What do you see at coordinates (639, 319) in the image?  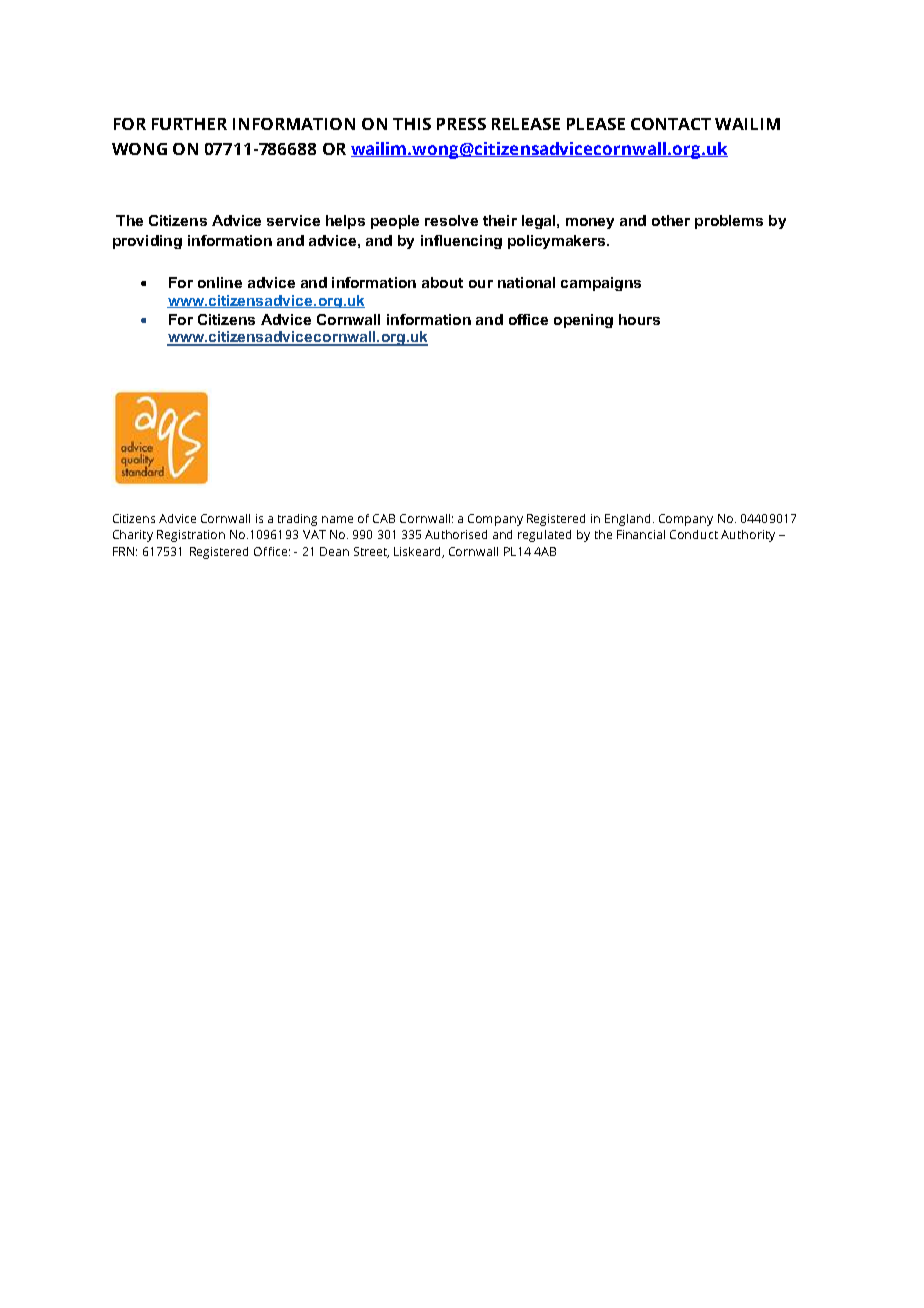 I see `hours` at bounding box center [639, 319].
